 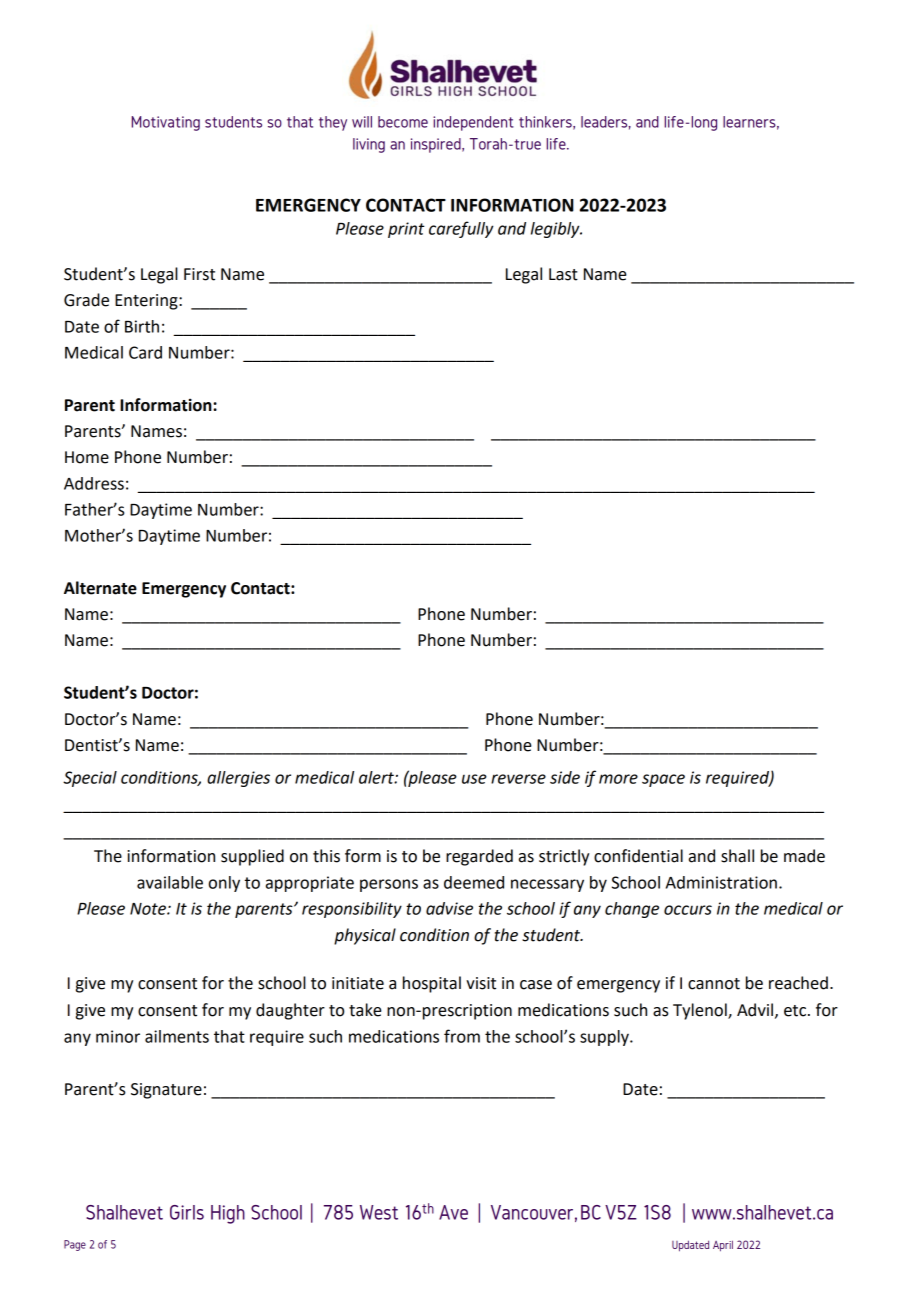 I want to click on Motivating, so click(x=166, y=123).
